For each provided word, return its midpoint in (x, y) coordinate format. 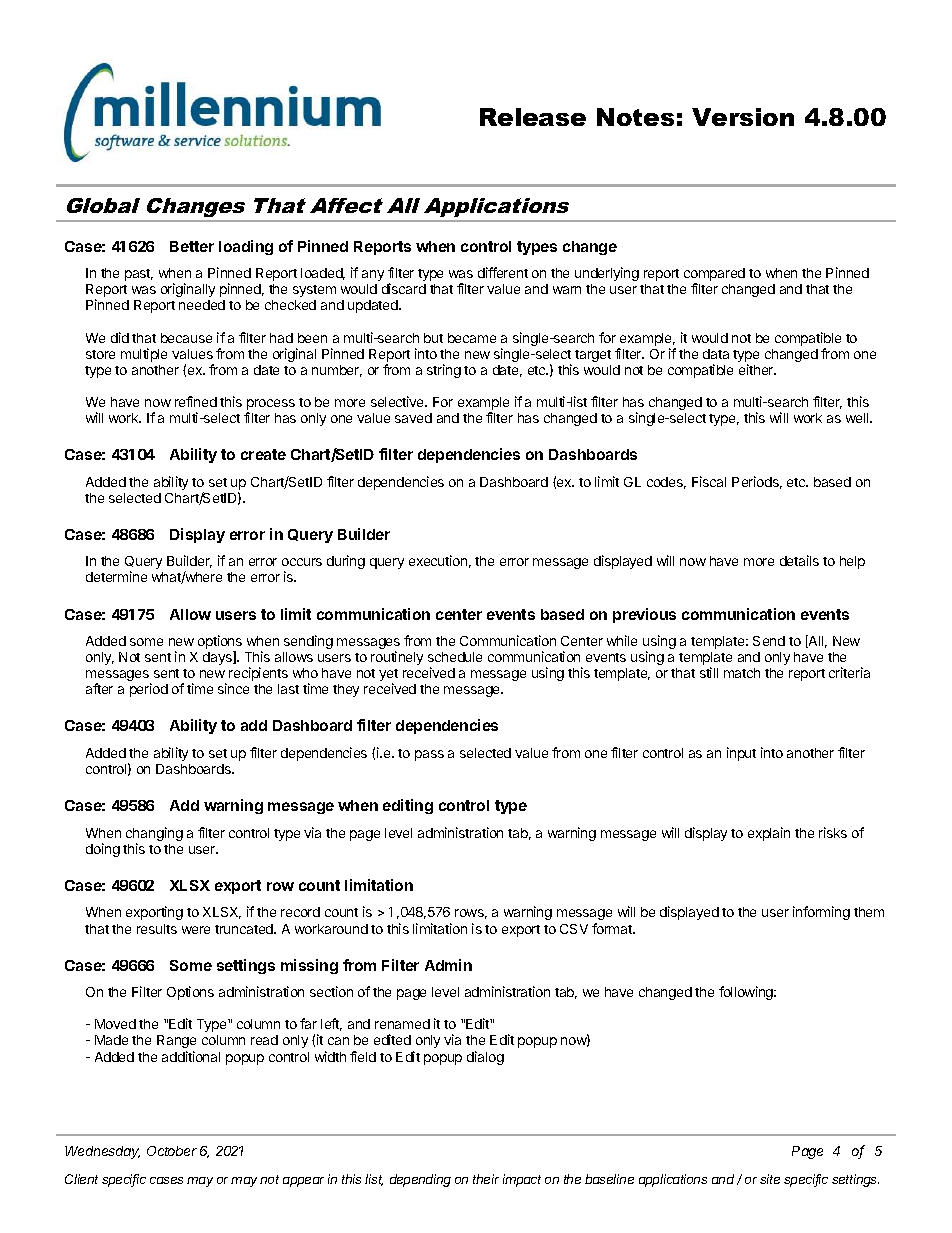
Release (533, 117)
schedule (455, 657)
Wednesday (102, 1152)
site (770, 1179)
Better (192, 246)
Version (743, 117)
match (742, 673)
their (486, 1179)
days (218, 658)
